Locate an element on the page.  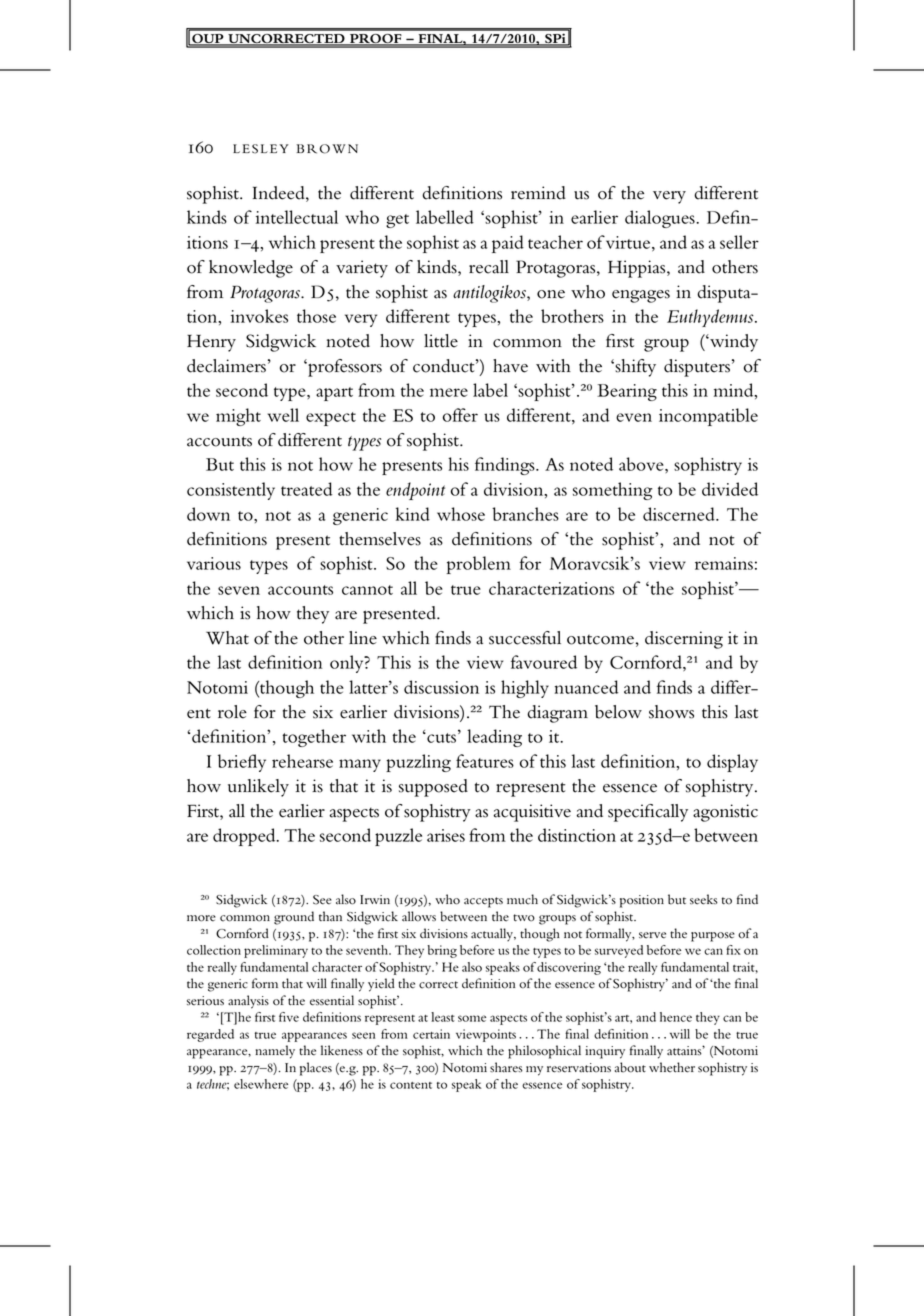
LESLEY is located at coordinates (261, 149).
